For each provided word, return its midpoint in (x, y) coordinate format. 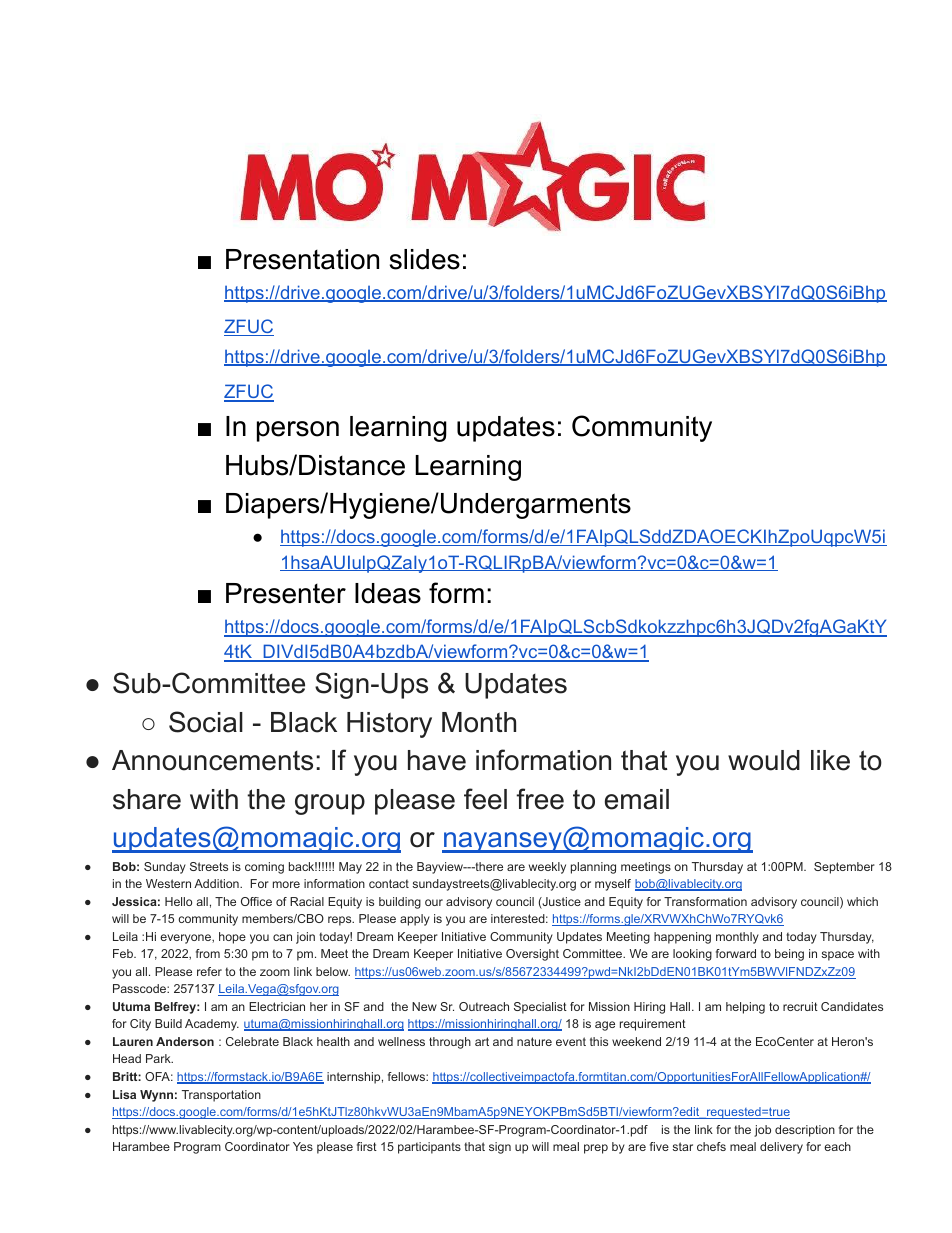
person (298, 431)
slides (425, 259)
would (764, 760)
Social (206, 722)
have (437, 760)
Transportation (221, 1096)
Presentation (302, 259)
